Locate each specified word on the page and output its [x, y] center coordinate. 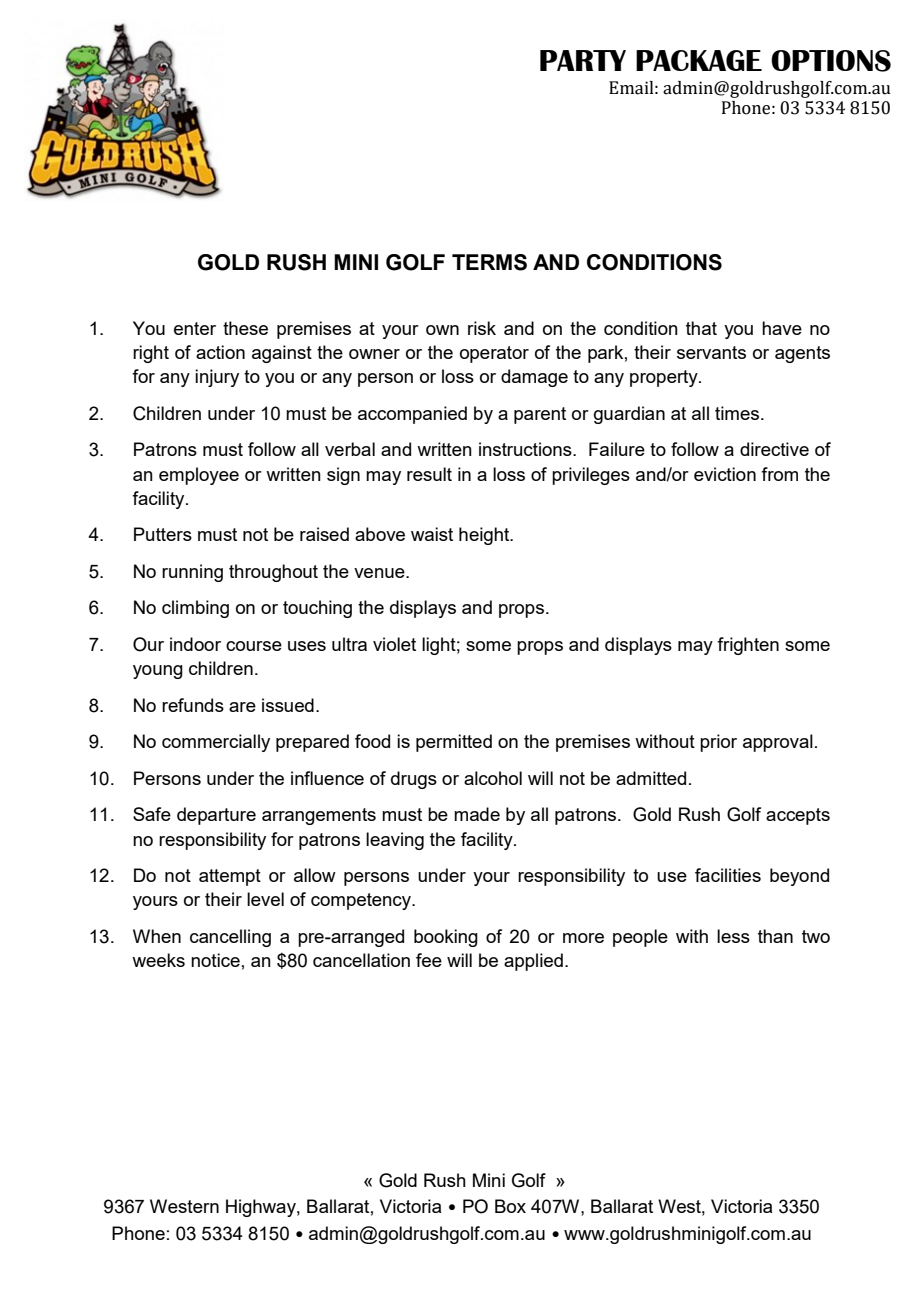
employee [199, 476]
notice [215, 960]
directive [774, 449]
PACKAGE [699, 60]
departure [216, 816]
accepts [798, 816]
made [477, 814]
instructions [526, 449]
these [245, 328]
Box [510, 1206]
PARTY [583, 60]
